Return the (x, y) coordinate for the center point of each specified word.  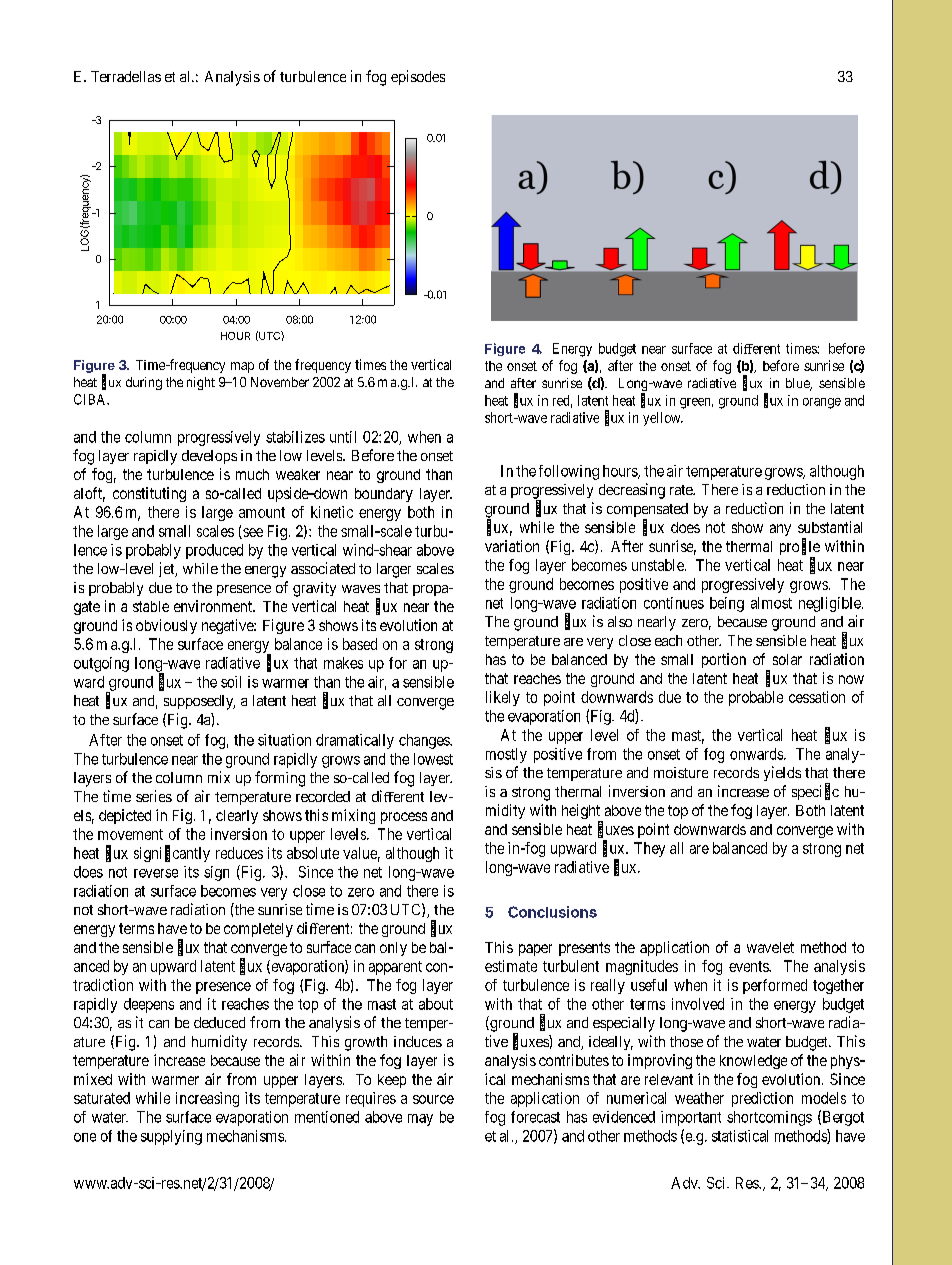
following (569, 472)
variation (512, 546)
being (727, 604)
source (433, 1099)
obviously (166, 626)
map (242, 367)
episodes (418, 77)
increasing (207, 1099)
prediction (762, 1099)
